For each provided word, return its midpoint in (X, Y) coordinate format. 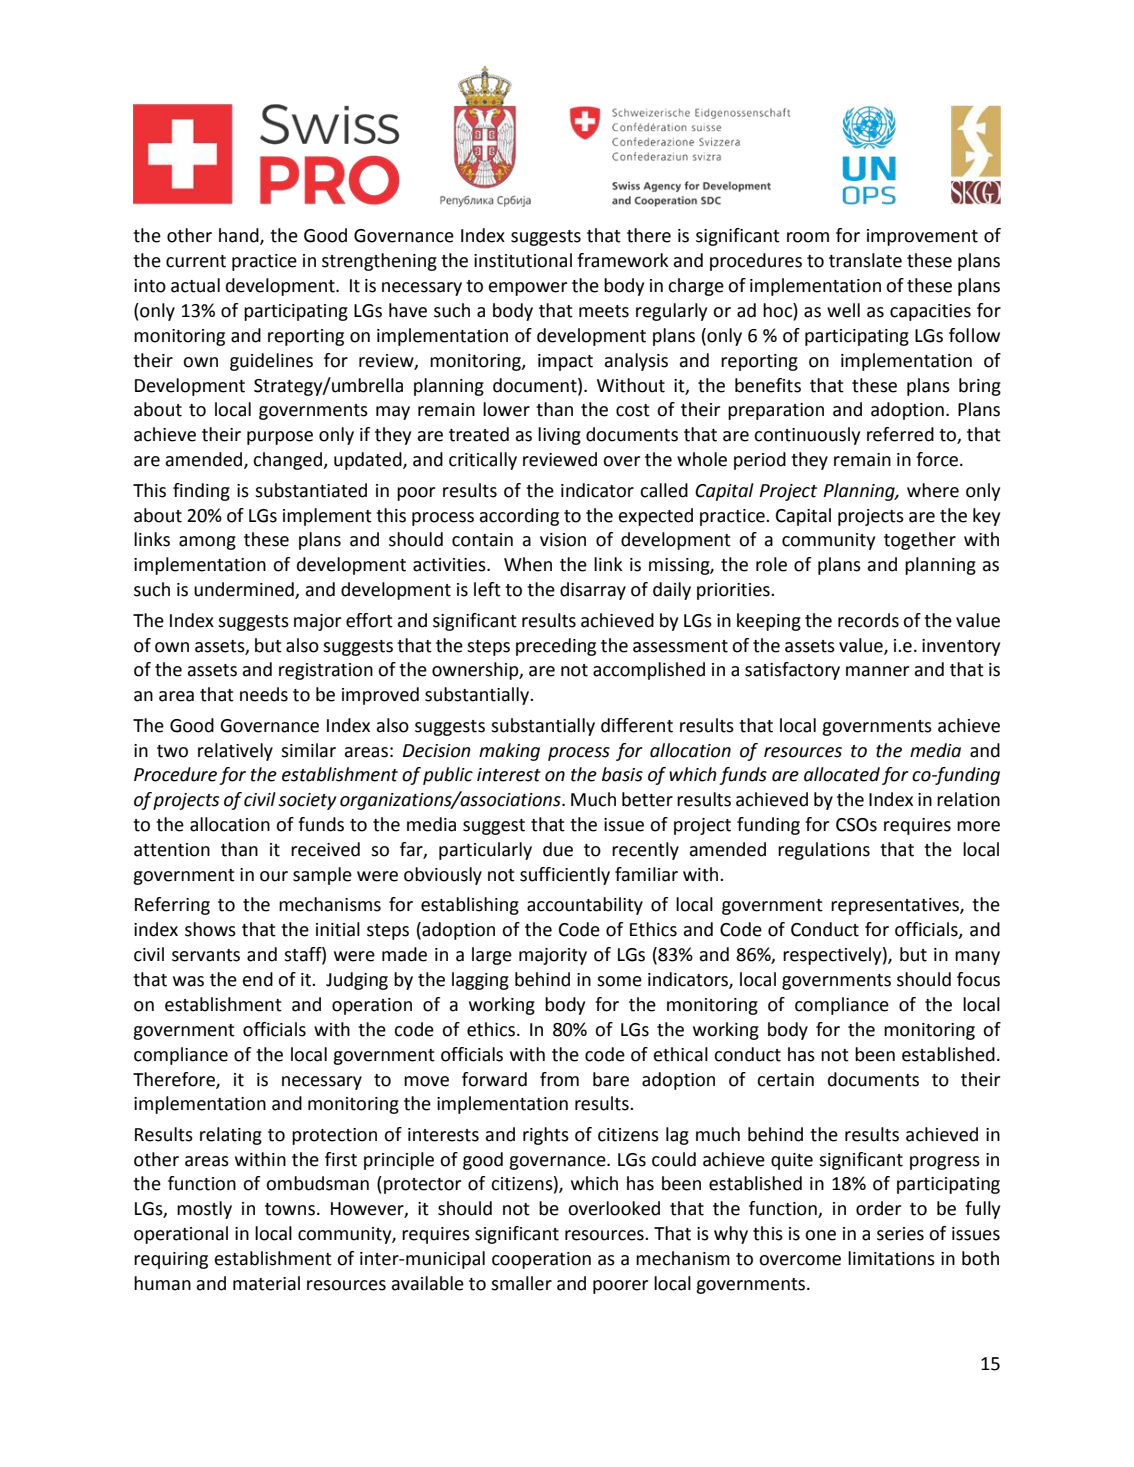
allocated (842, 774)
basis (622, 774)
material (266, 1283)
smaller (521, 1283)
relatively (235, 752)
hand (240, 236)
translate (865, 260)
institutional (523, 260)
